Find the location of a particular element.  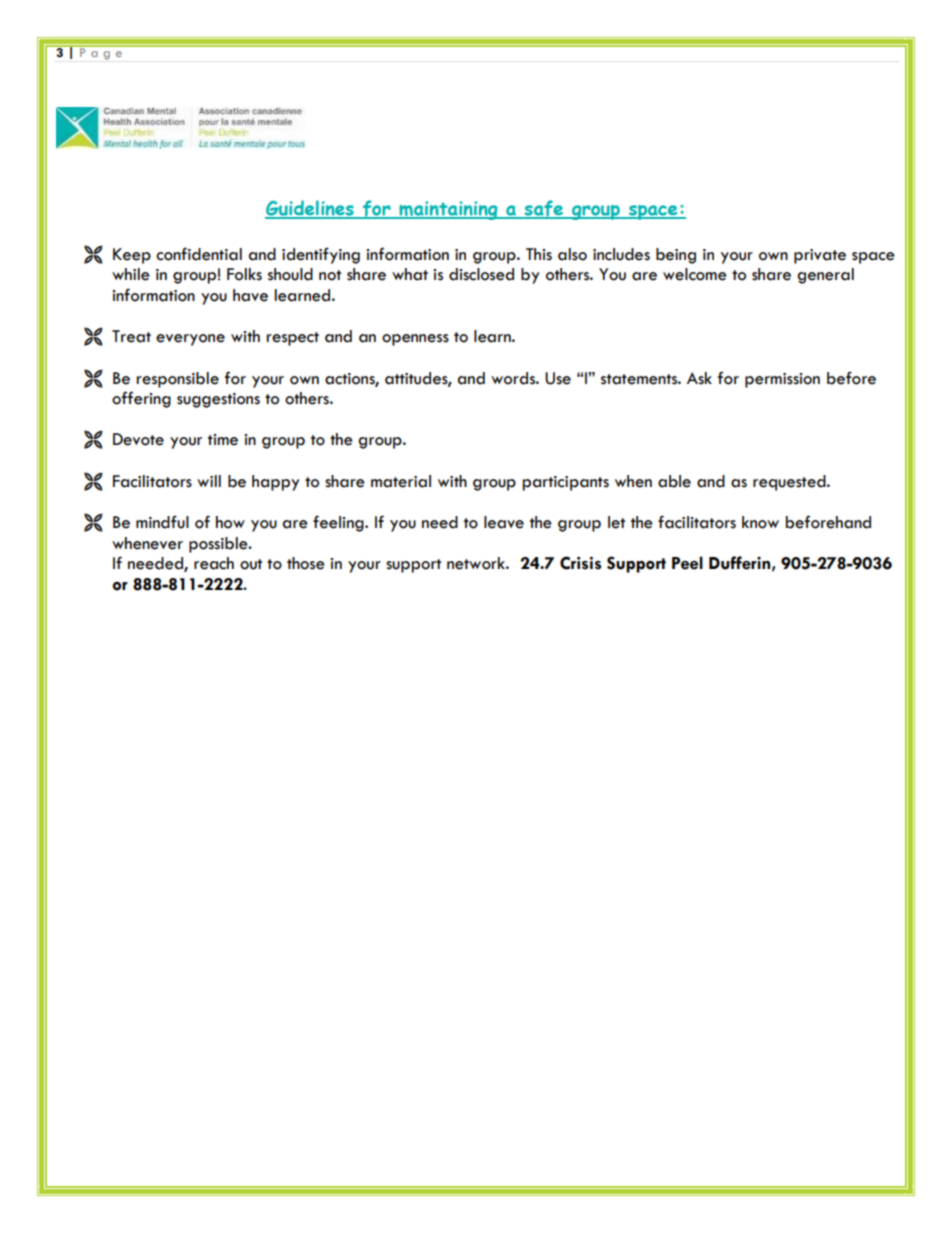

Guidelines is located at coordinates (310, 209).
